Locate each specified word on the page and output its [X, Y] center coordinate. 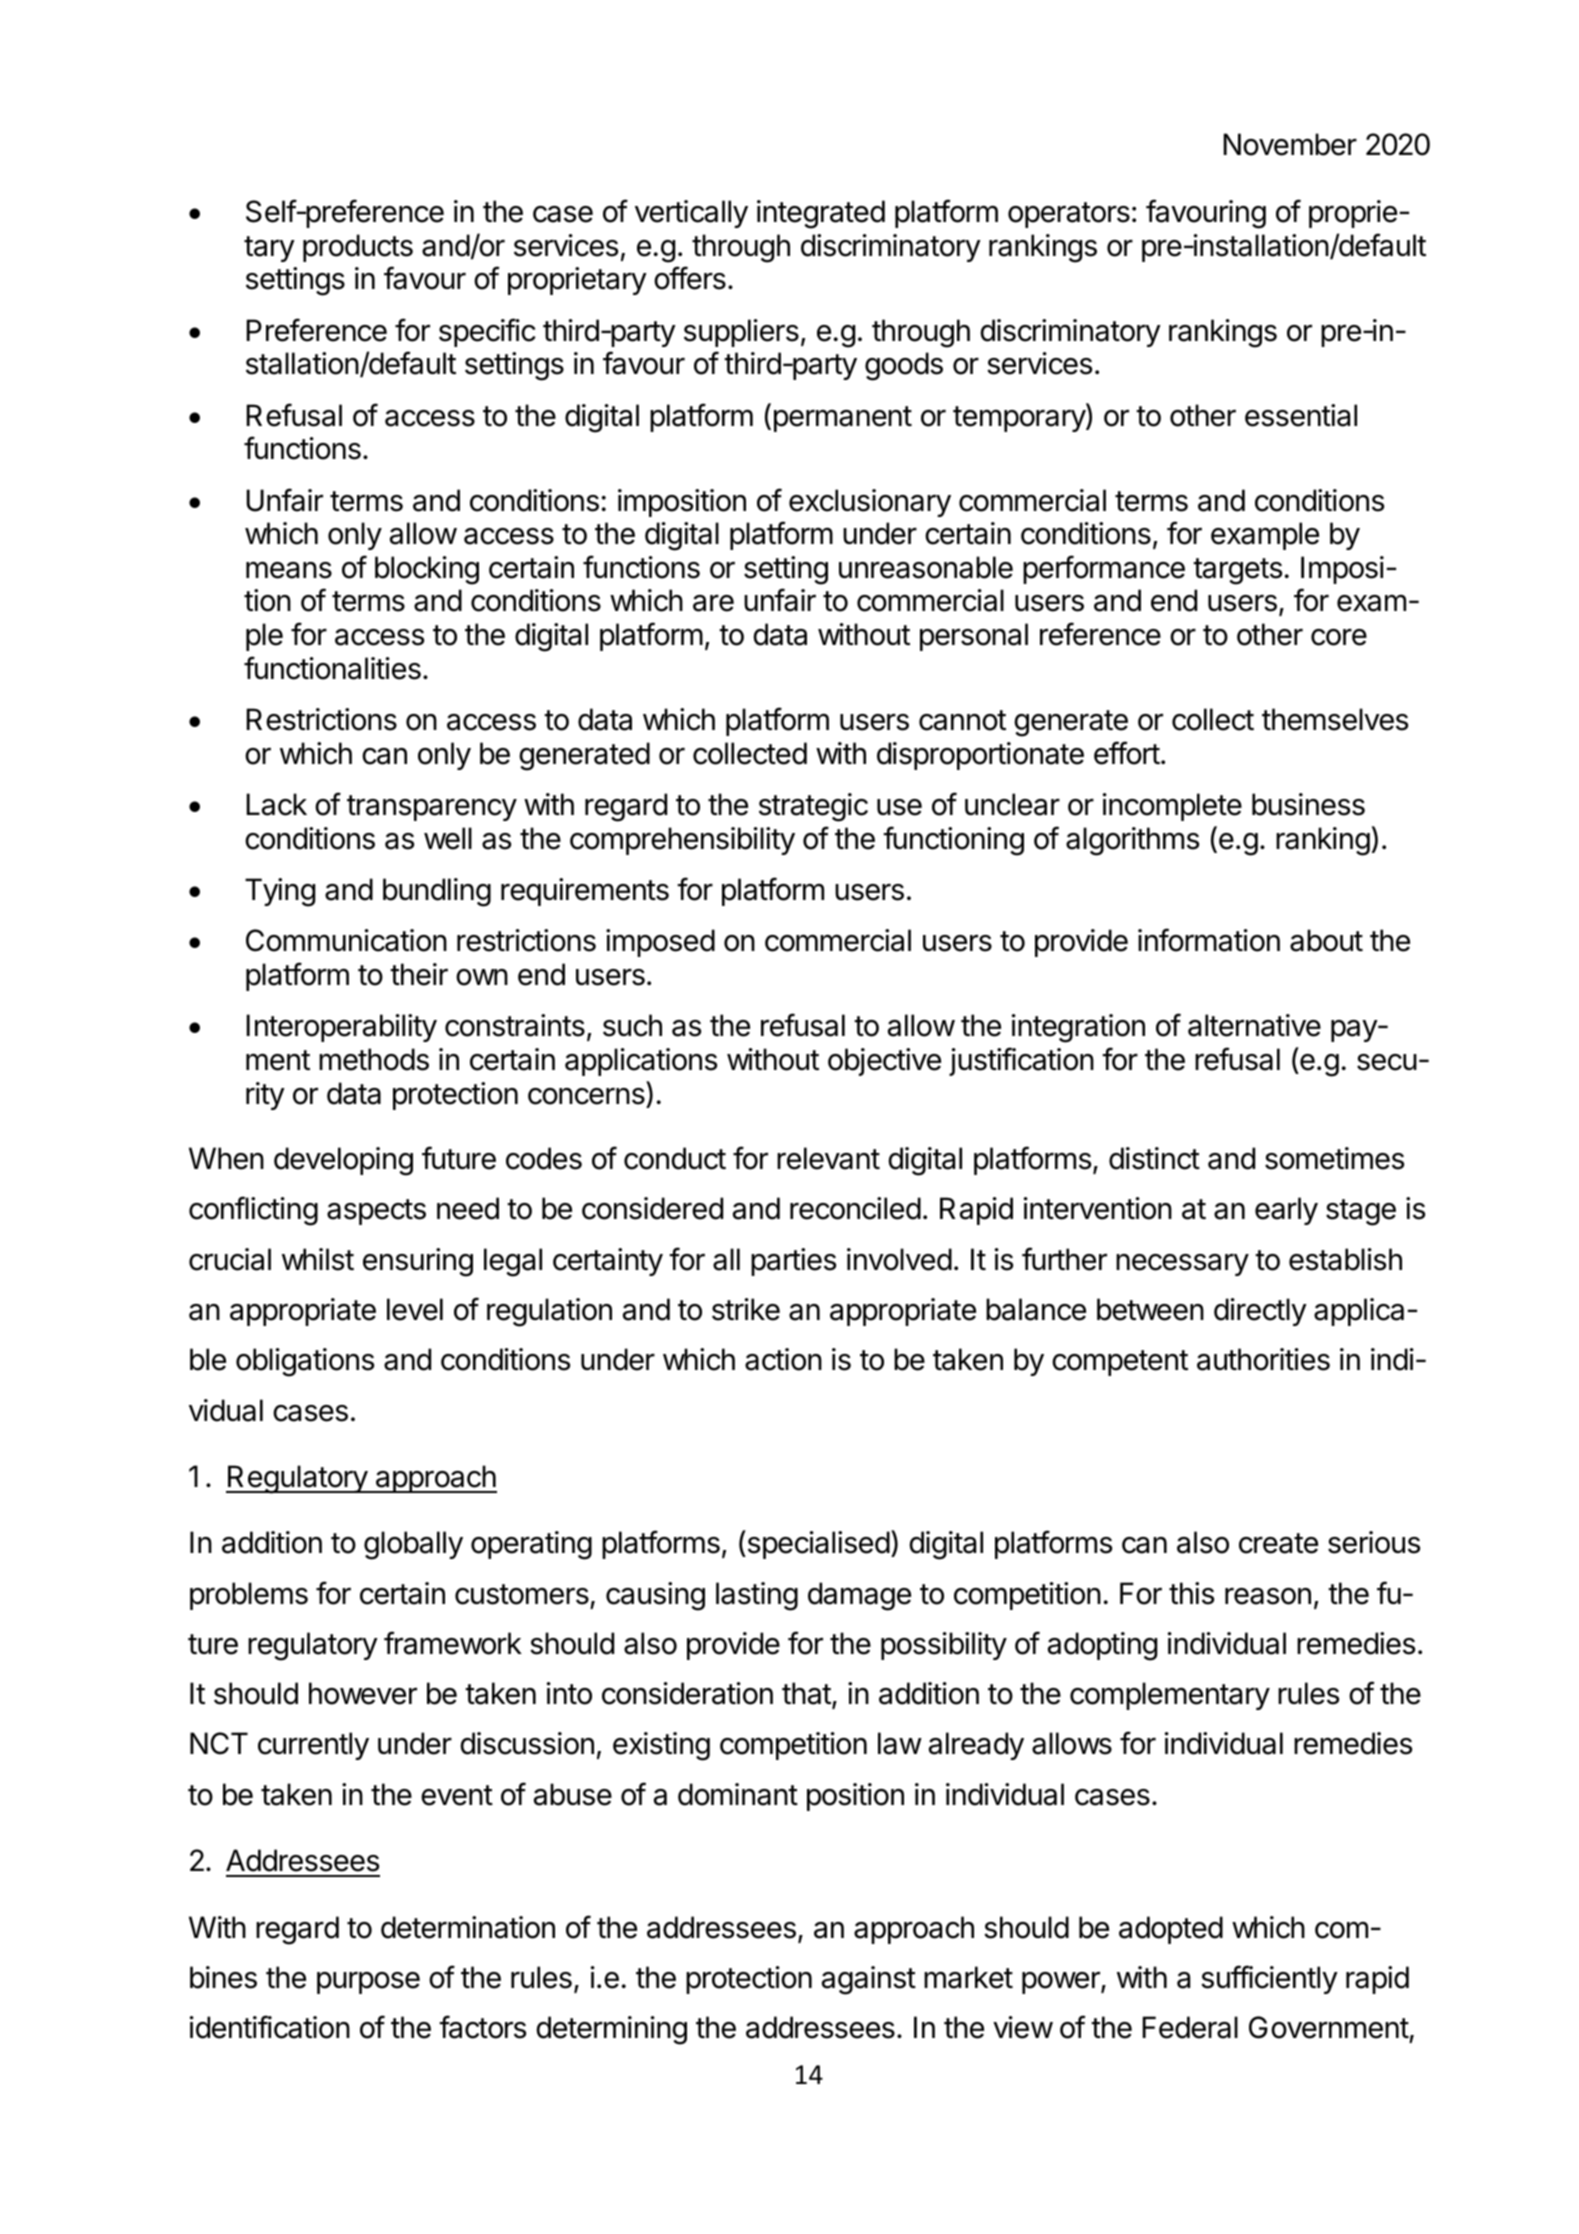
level [415, 1309]
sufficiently [1269, 1979]
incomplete [1172, 807]
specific [487, 332]
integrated [821, 214]
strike [746, 1309]
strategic [813, 807]
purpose [368, 1983]
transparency [432, 808]
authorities [1263, 1359]
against [869, 1980]
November [1290, 144]
